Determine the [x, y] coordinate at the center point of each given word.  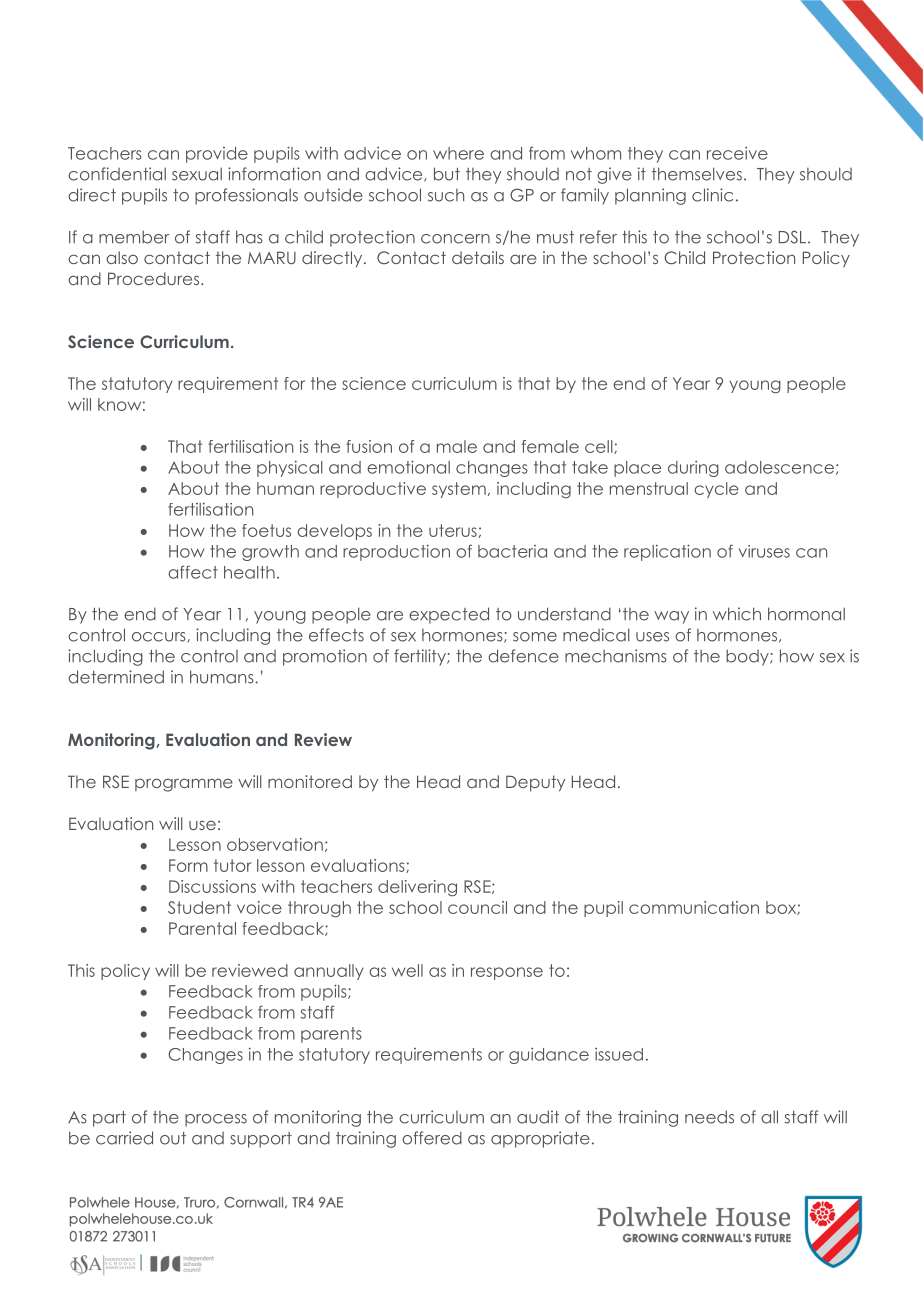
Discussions [212, 886]
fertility [421, 657]
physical [290, 468]
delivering [417, 888]
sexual [197, 174]
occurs [160, 637]
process [216, 1120]
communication [694, 907]
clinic [712, 195]
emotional [408, 467]
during [693, 469]
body [748, 657]
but [447, 174]
